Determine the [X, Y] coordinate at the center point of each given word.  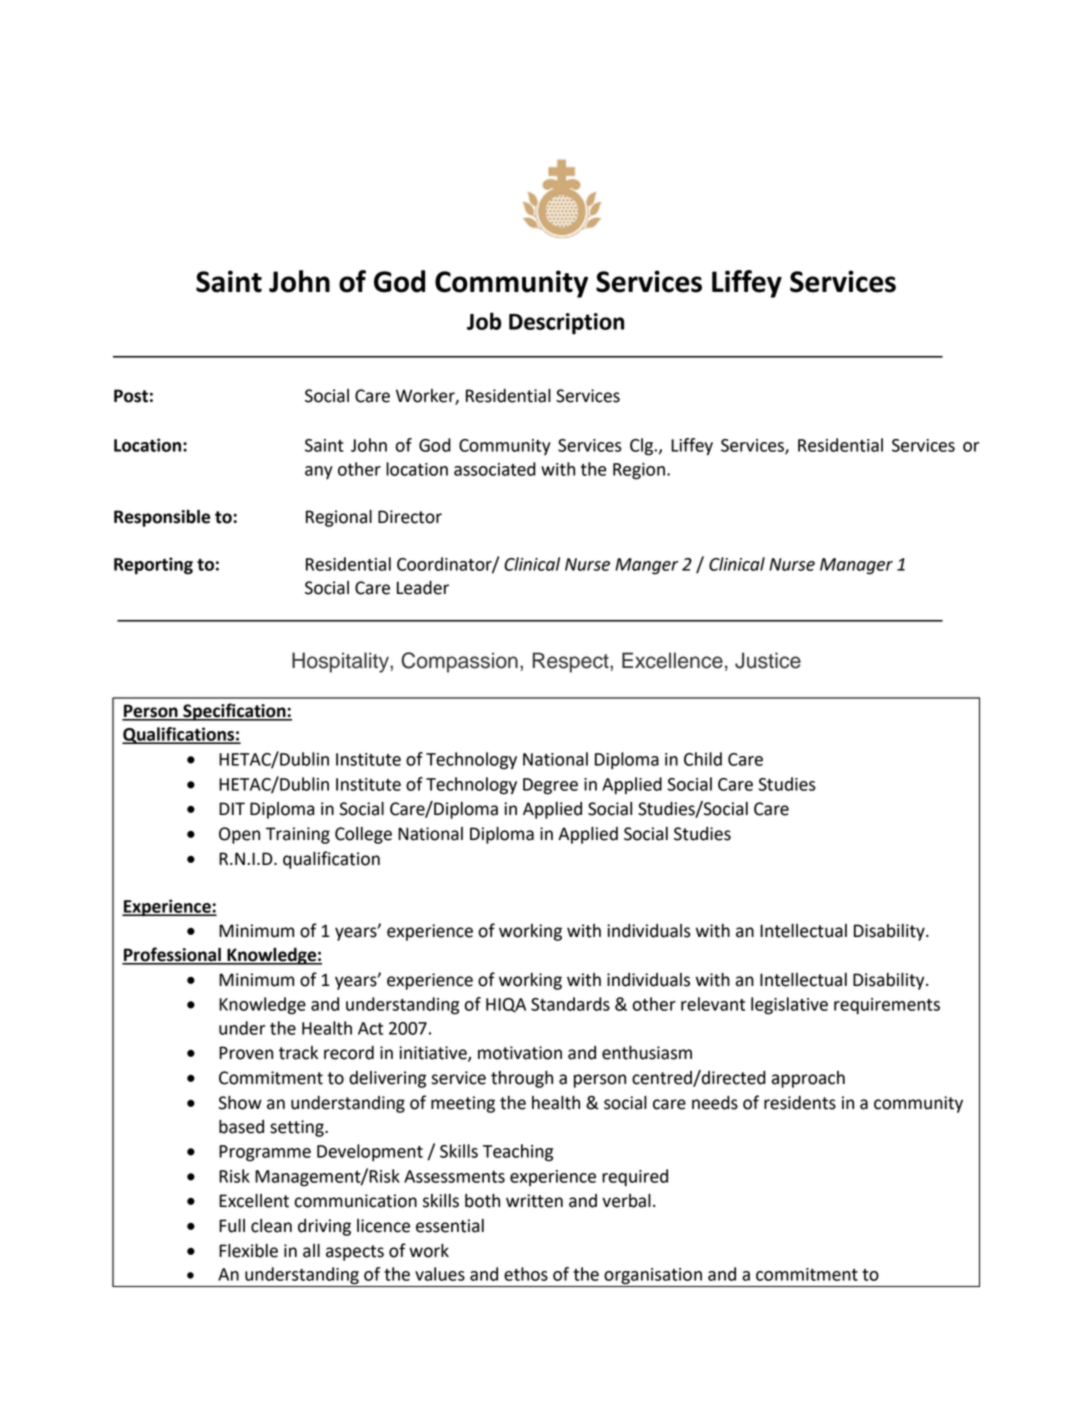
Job [484, 321]
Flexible [248, 1251]
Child [703, 759]
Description [566, 324]
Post [131, 396]
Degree [550, 786]
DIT [232, 808]
